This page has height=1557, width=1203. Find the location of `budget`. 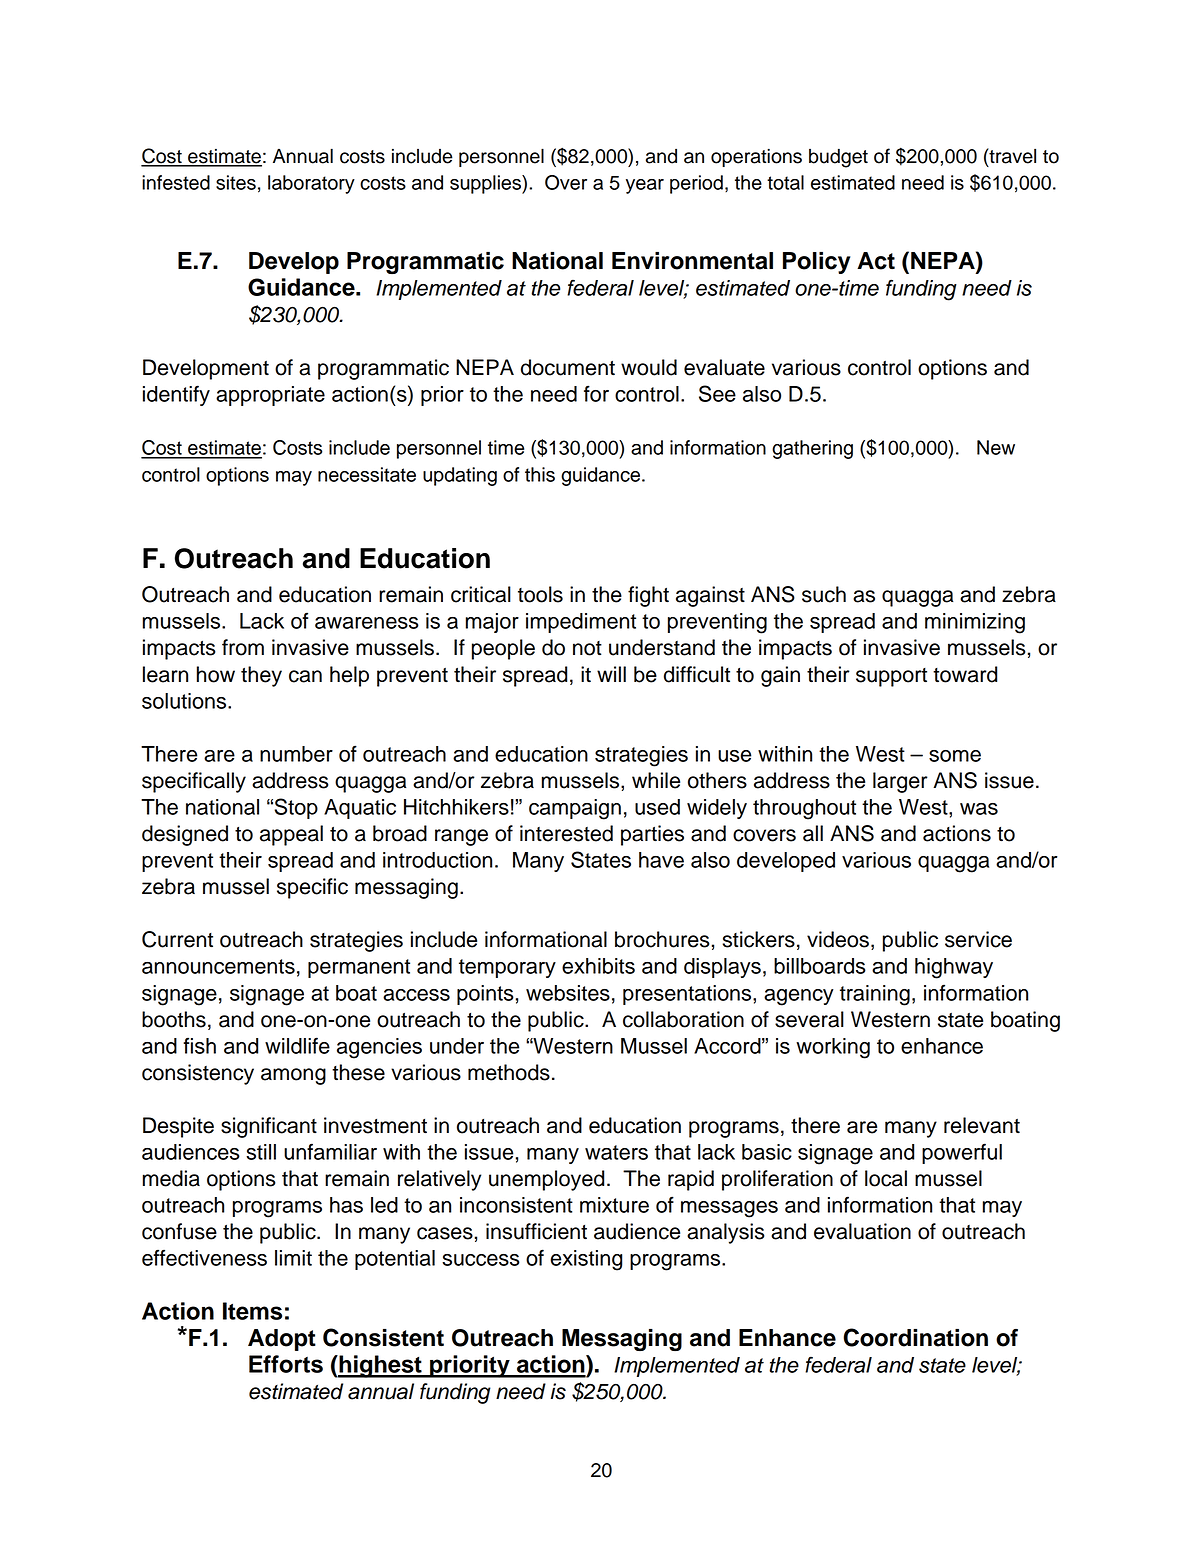

budget is located at coordinates (838, 158).
